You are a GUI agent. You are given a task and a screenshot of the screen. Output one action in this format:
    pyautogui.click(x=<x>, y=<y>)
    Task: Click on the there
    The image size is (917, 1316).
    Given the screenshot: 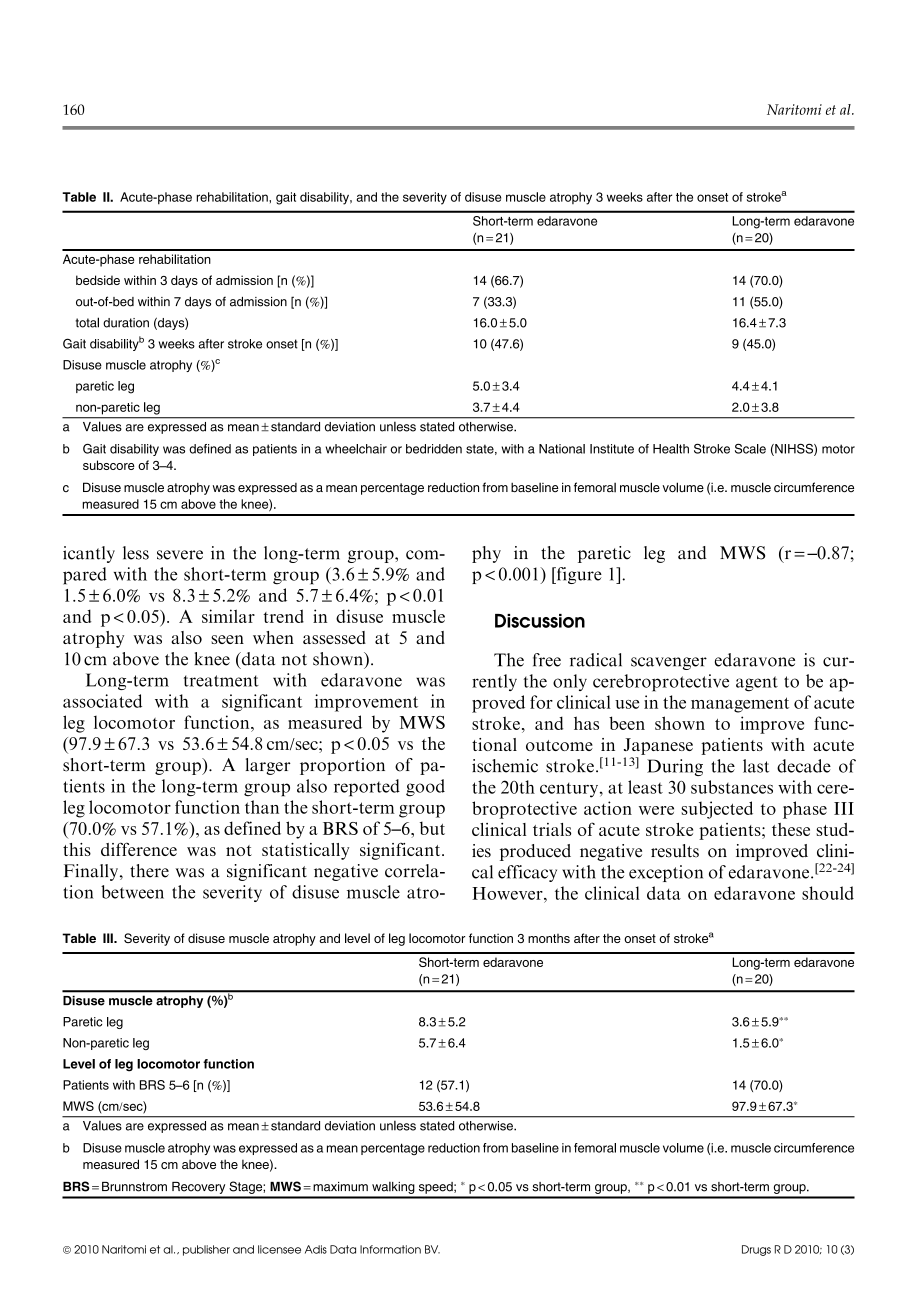 What is the action you would take?
    pyautogui.click(x=149, y=871)
